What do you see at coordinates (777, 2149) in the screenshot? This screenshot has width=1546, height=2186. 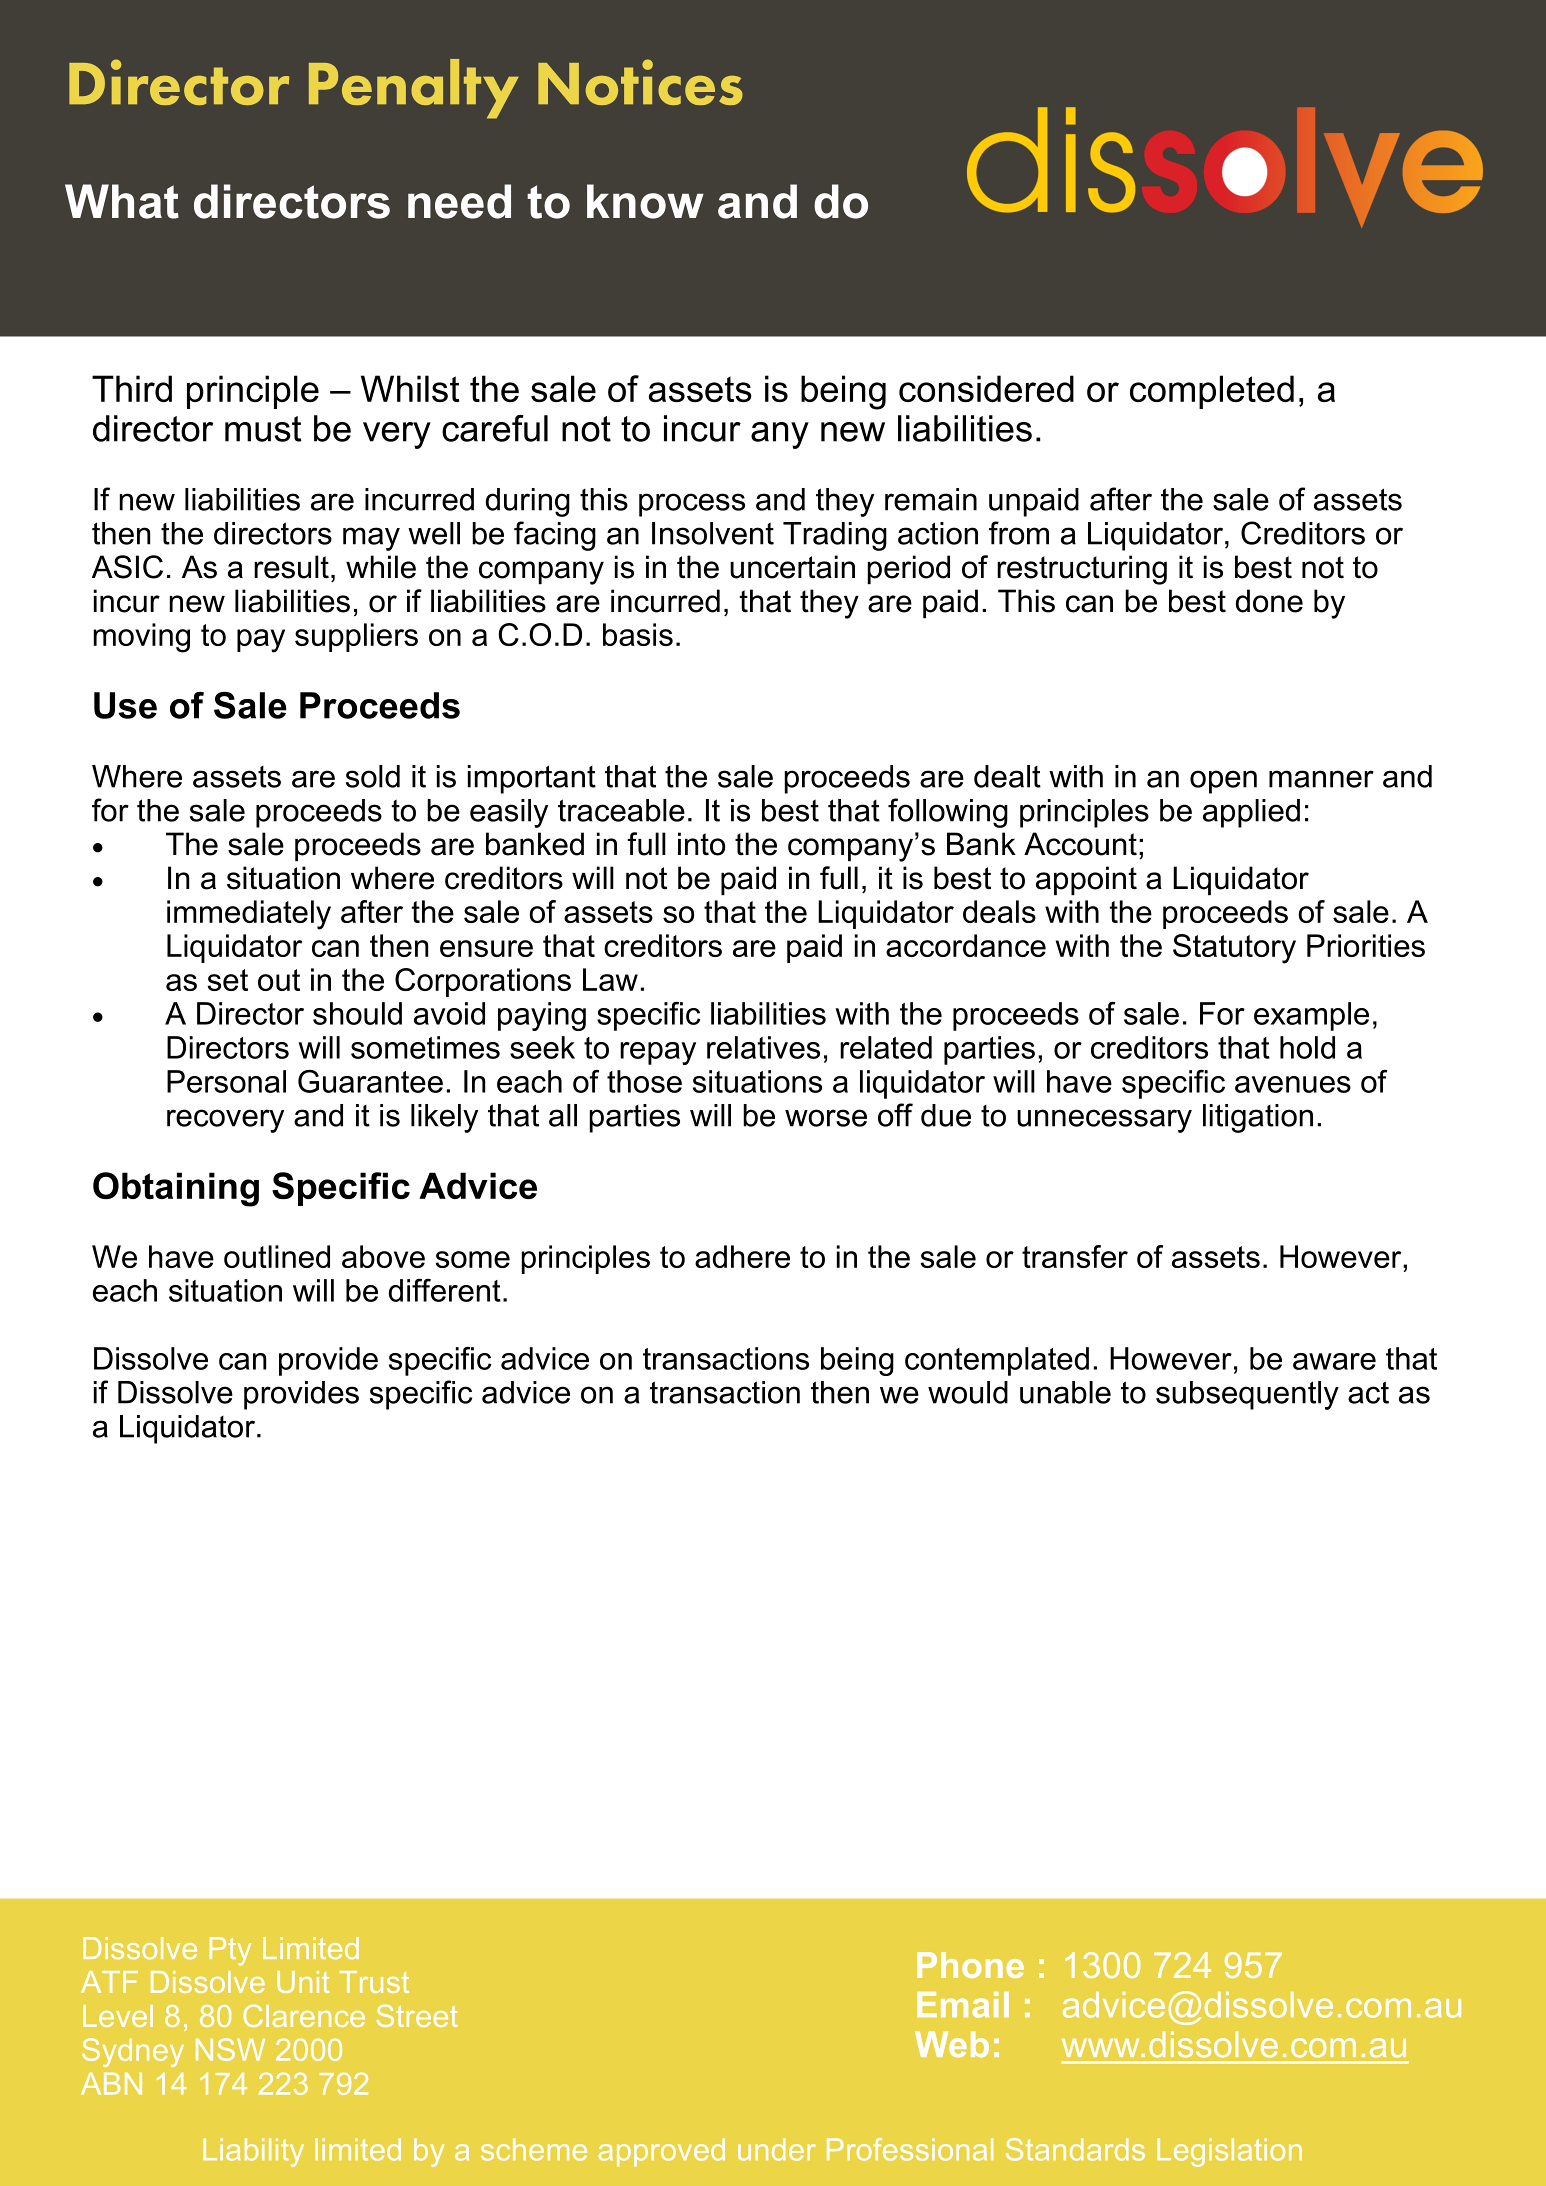 I see `under` at bounding box center [777, 2149].
